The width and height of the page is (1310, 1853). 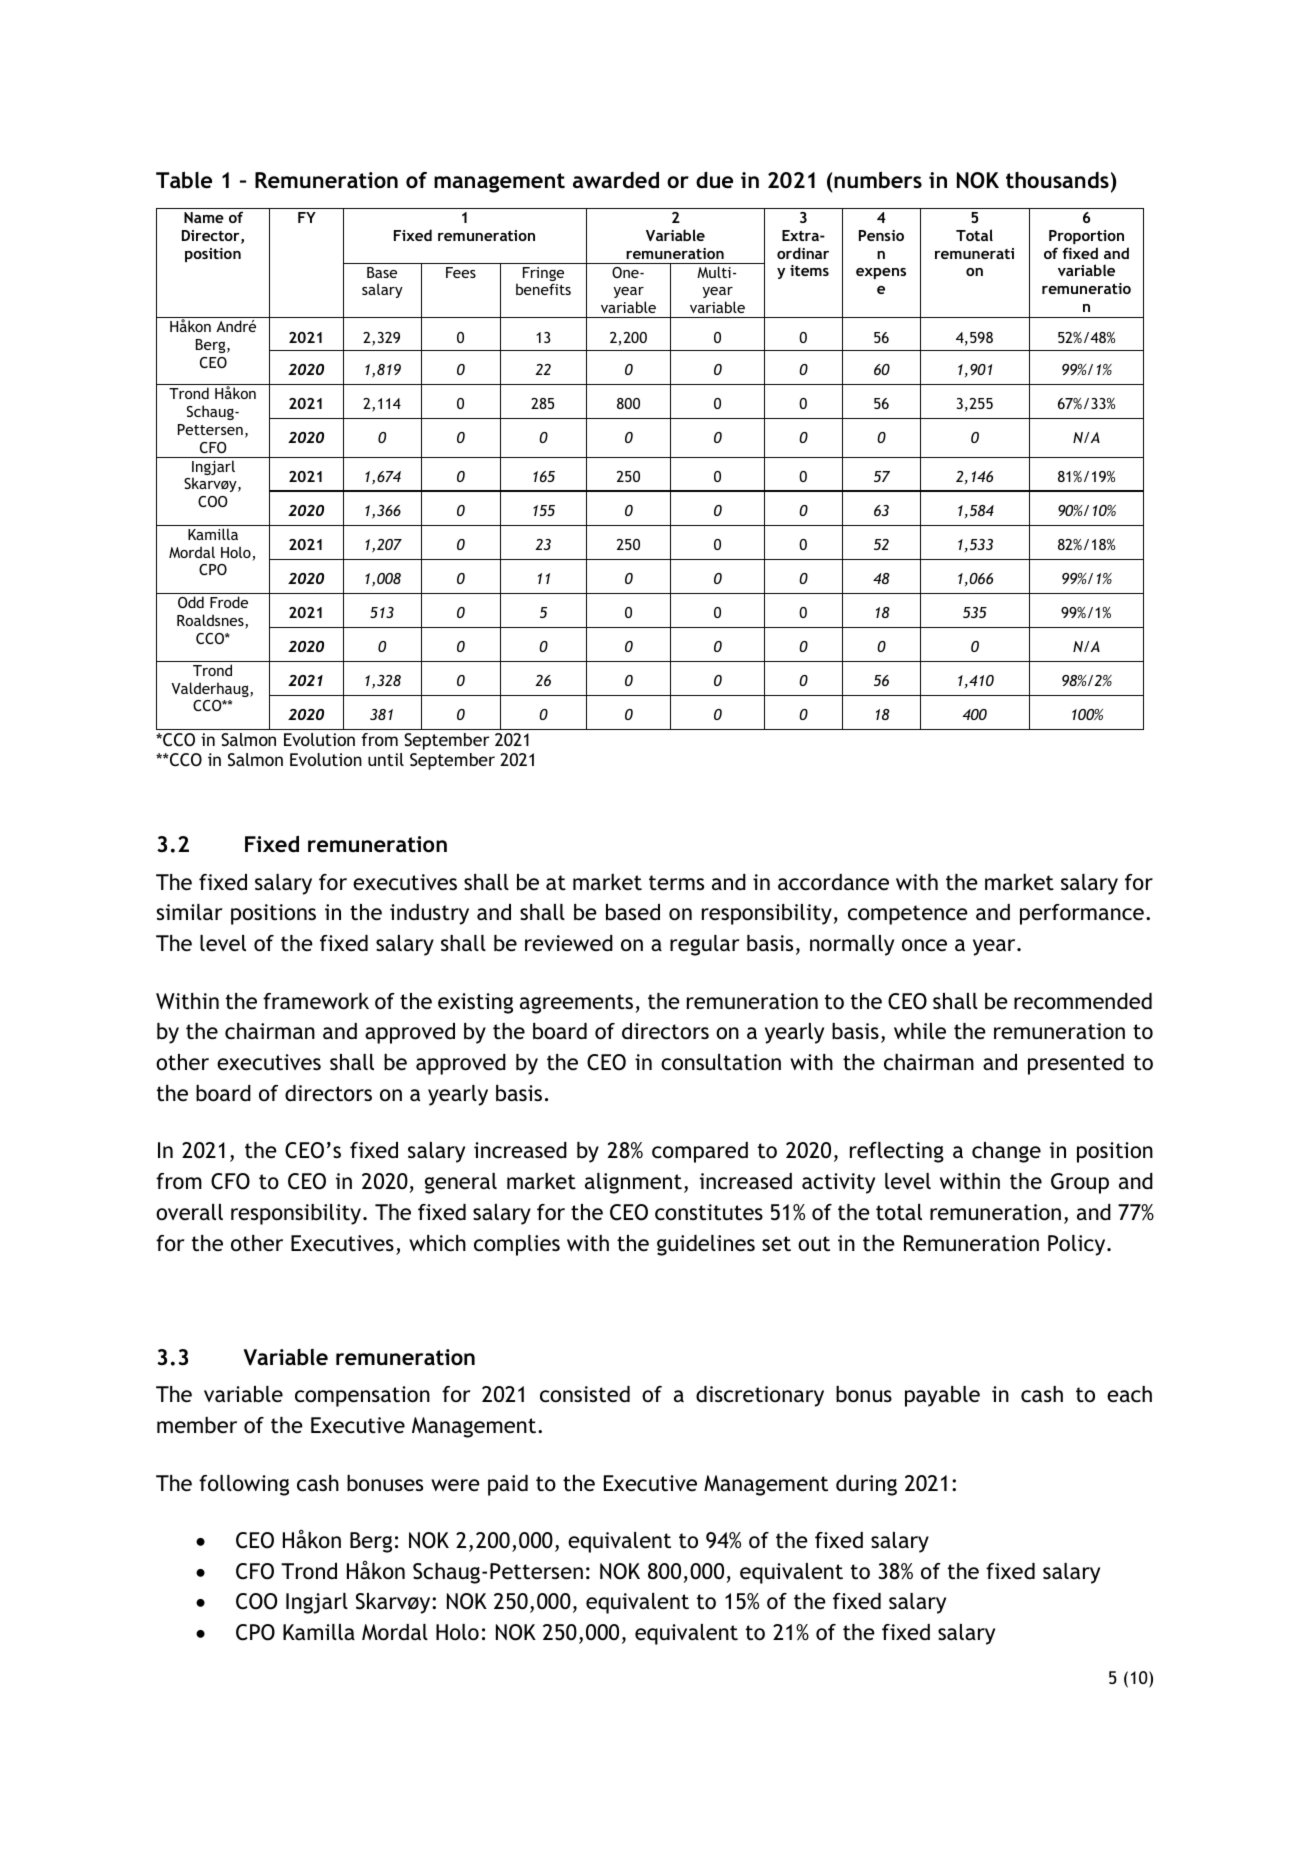 I want to click on following, so click(x=244, y=1485).
